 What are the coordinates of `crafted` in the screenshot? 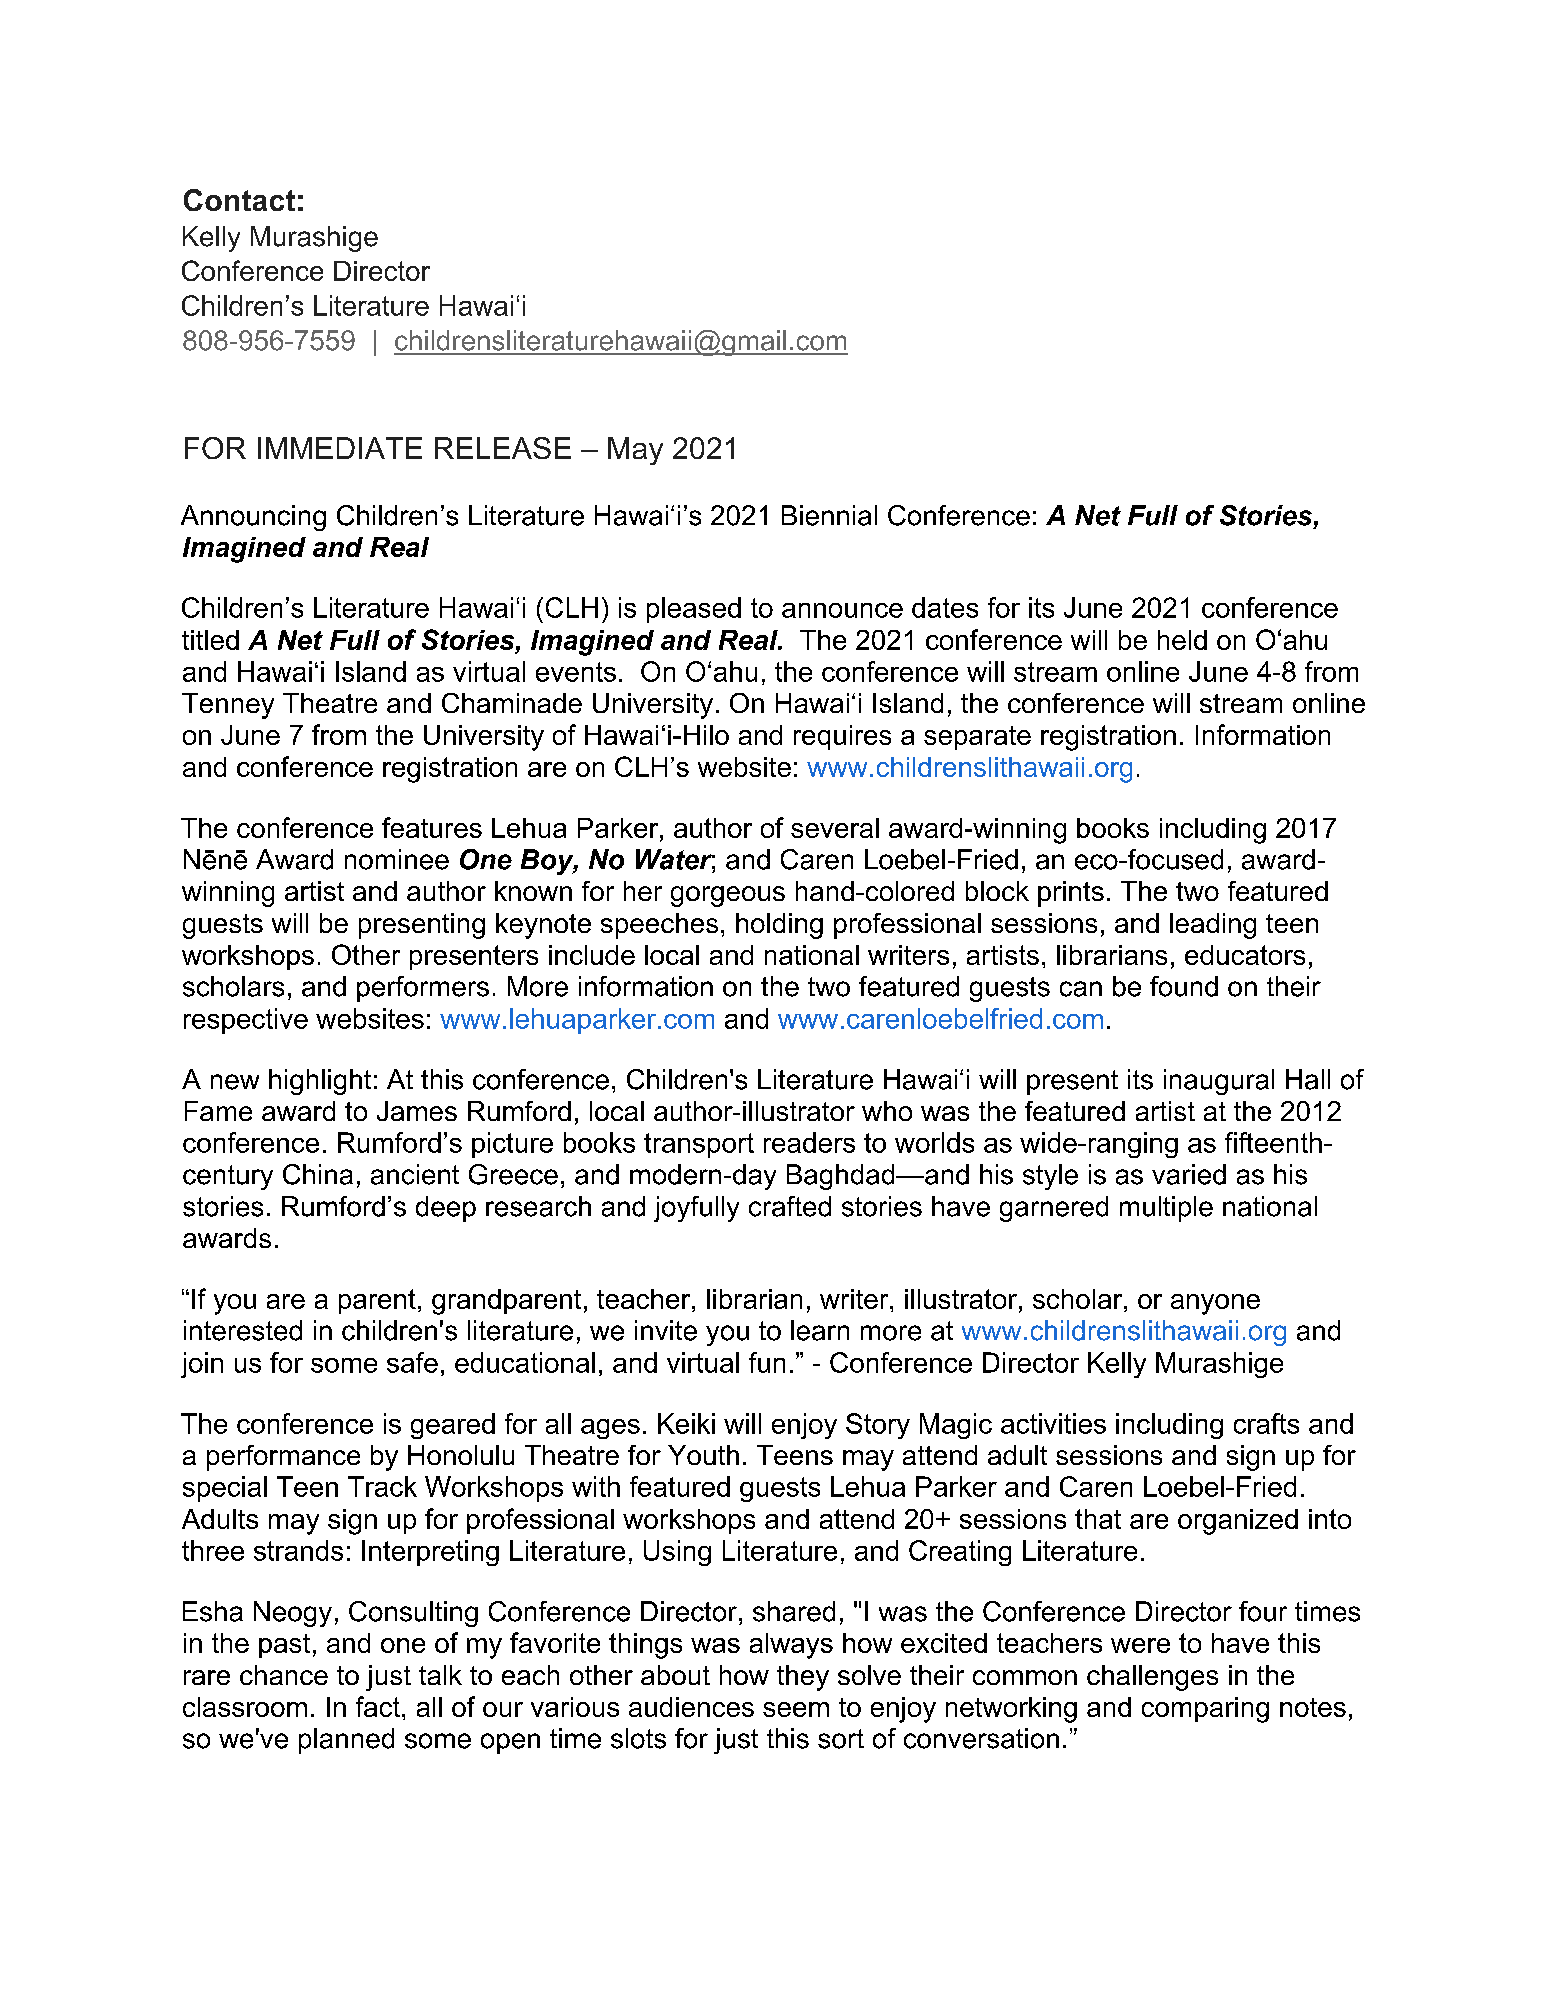 It's located at (790, 1206).
